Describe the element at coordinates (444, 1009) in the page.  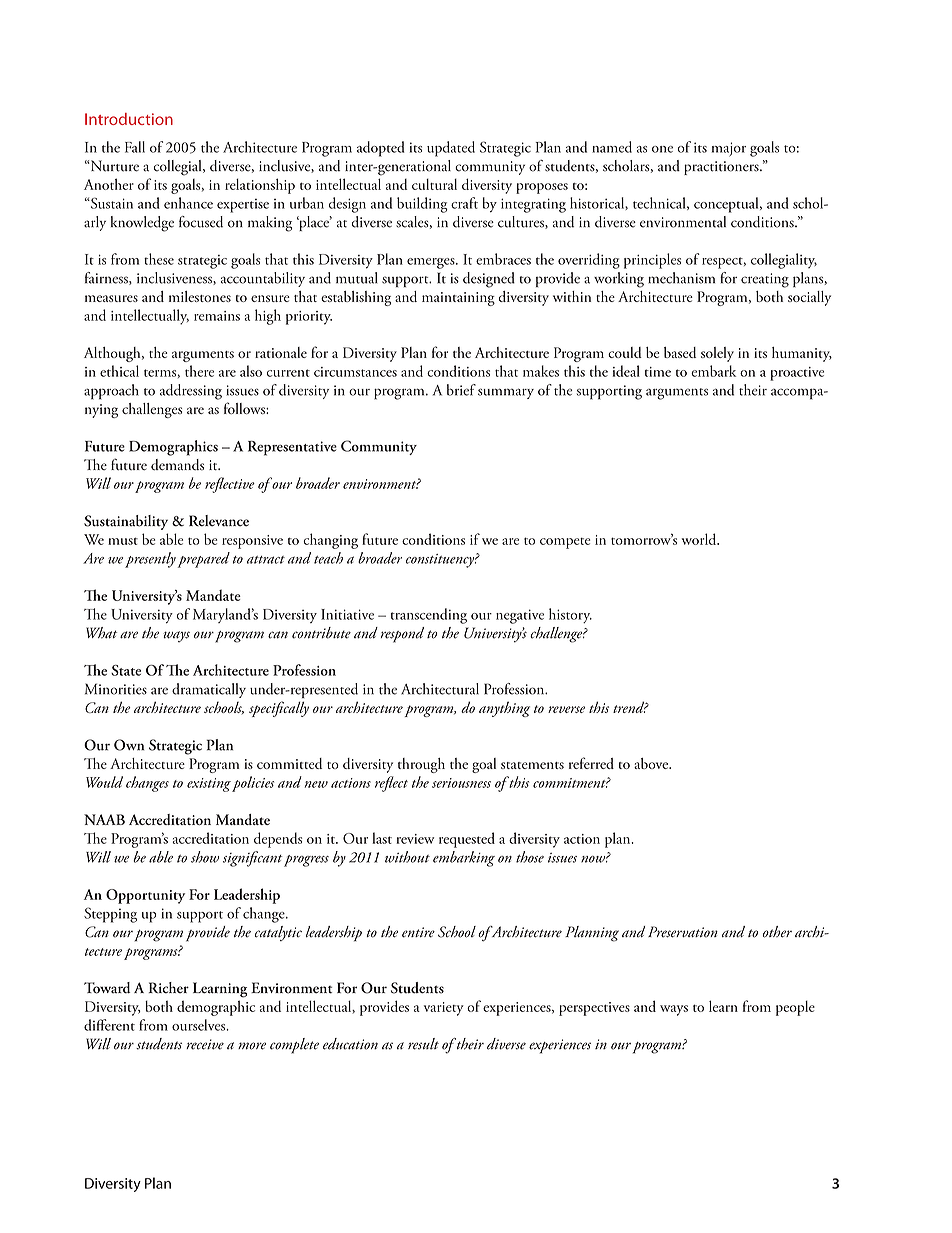
I see `variety` at that location.
